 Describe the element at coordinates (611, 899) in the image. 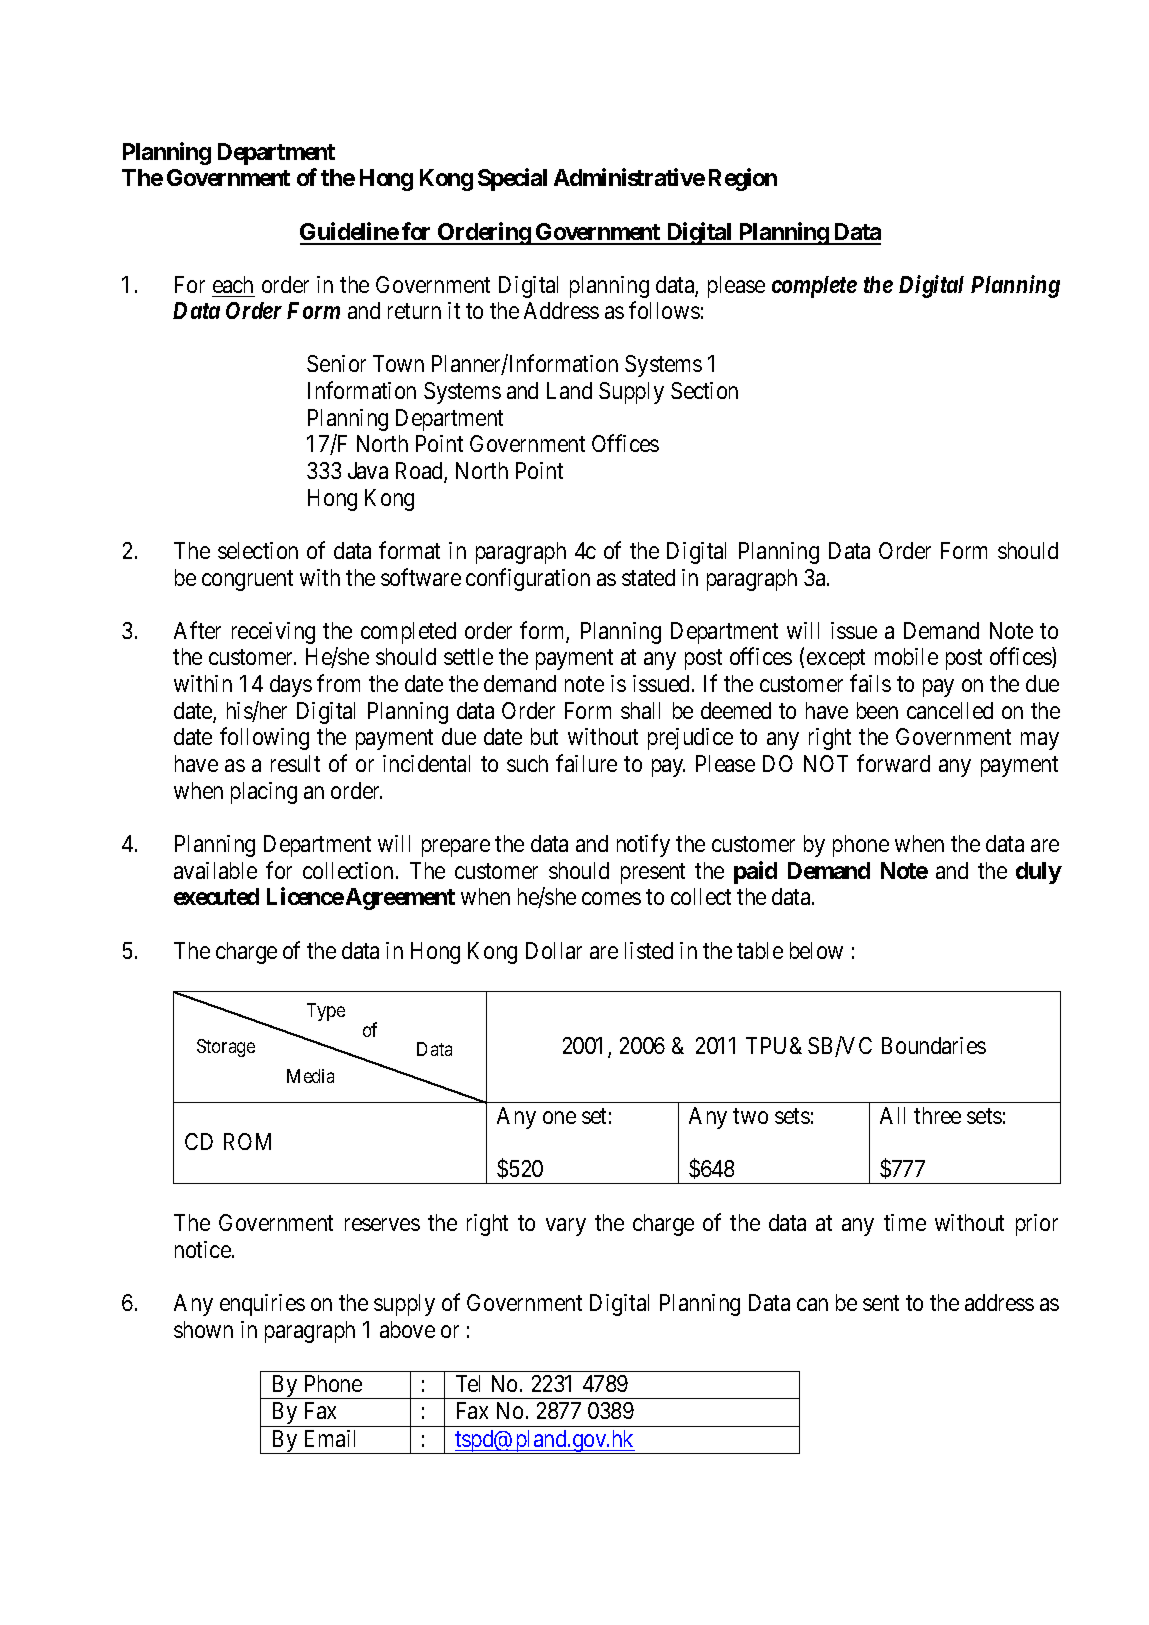

I see `comes` at that location.
